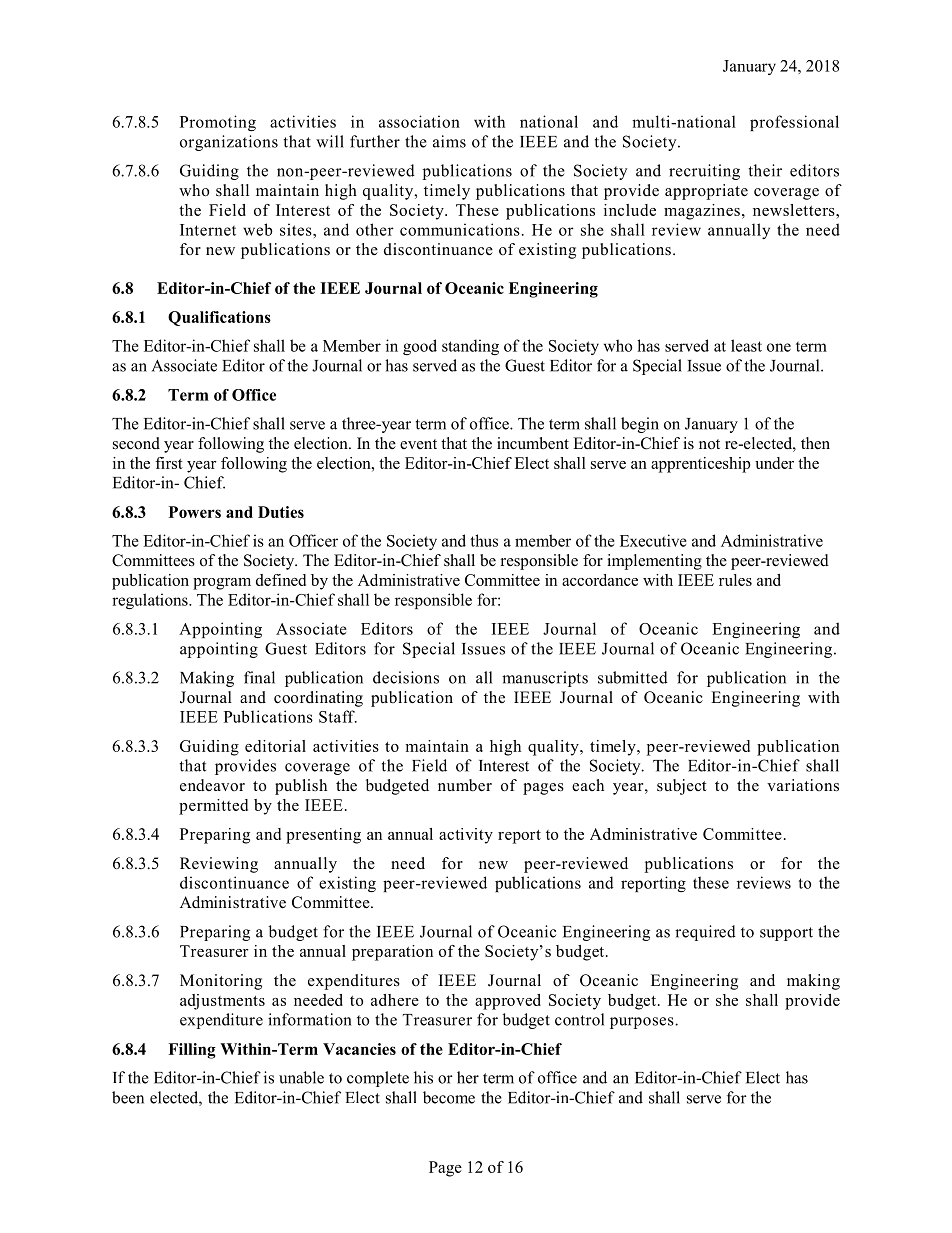 Image resolution: width=952 pixels, height=1233 pixels. I want to click on organizations, so click(229, 143).
